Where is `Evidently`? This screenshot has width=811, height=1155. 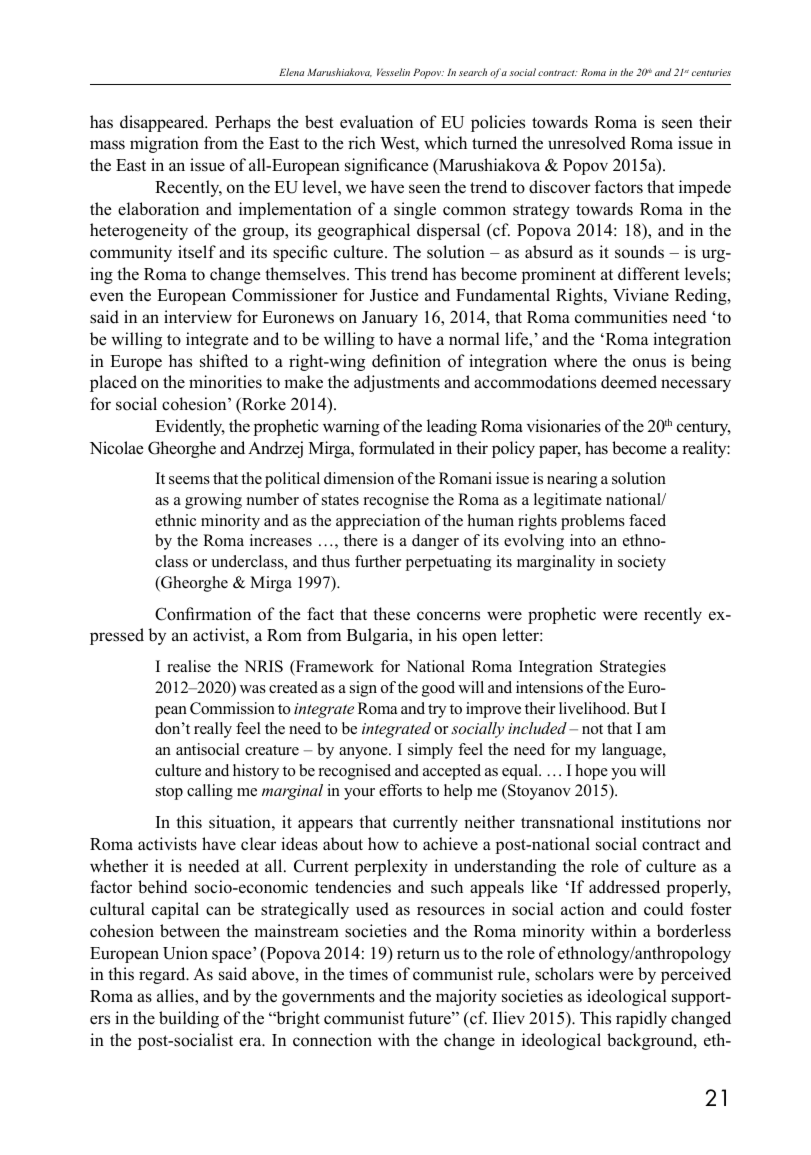 Evidently is located at coordinates (190, 427).
